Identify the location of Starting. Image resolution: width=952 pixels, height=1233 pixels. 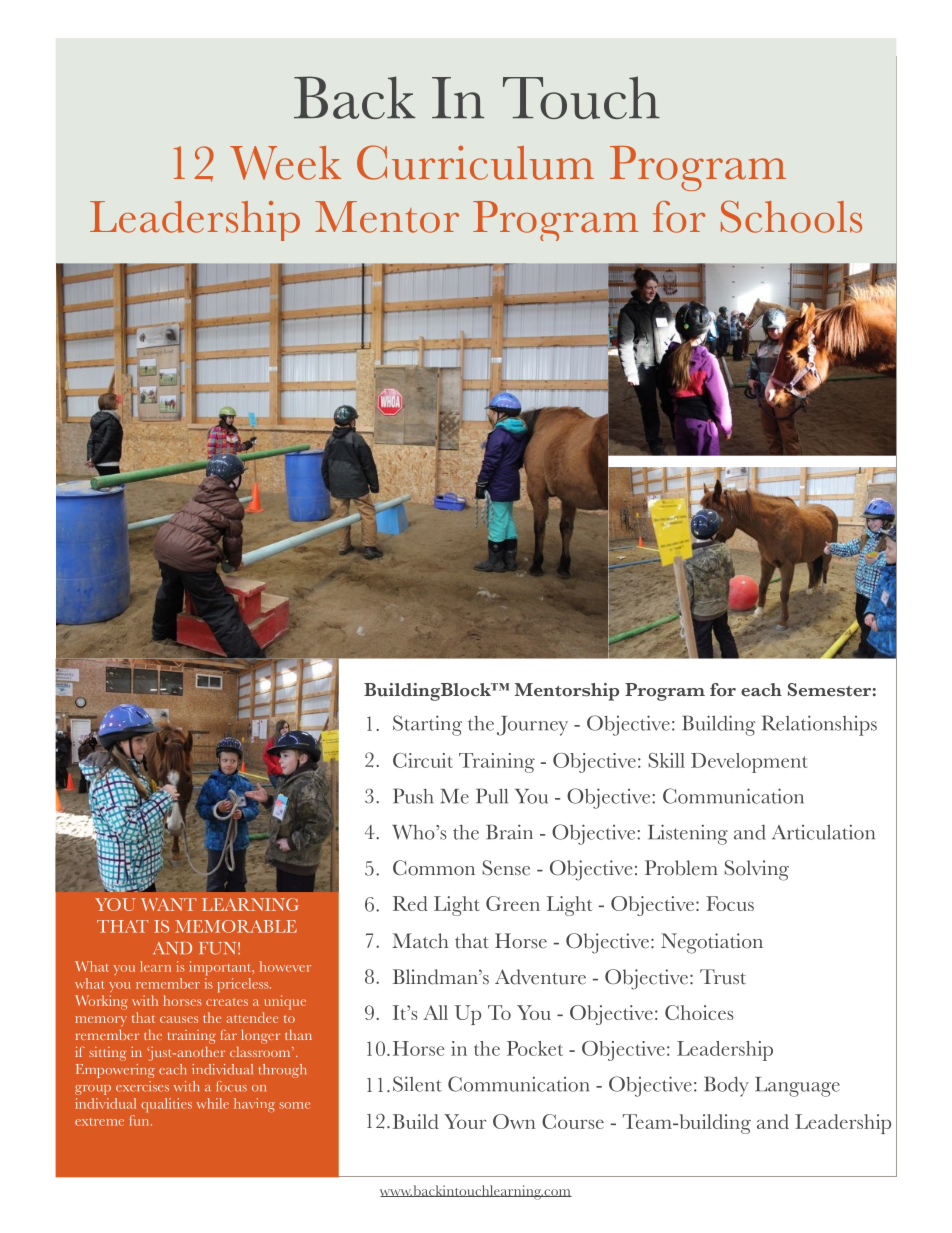
(427, 725).
